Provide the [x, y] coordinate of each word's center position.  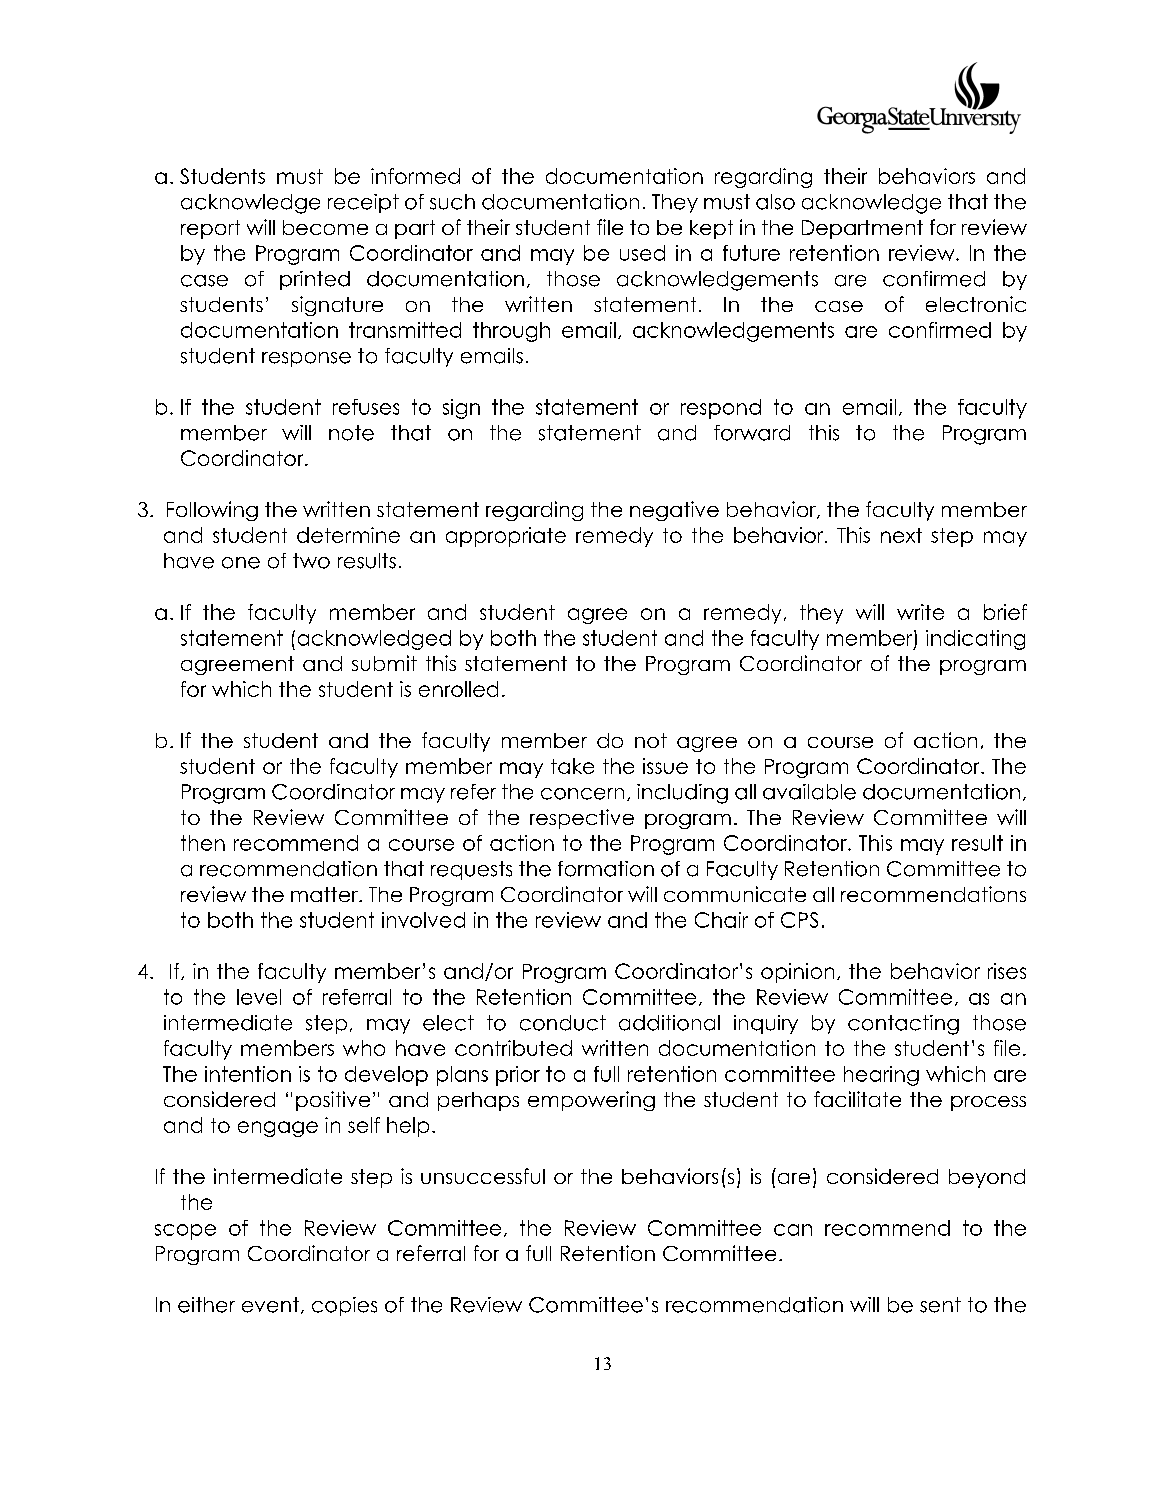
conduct [563, 1023]
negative [674, 511]
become [325, 227]
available [809, 792]
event [270, 1305]
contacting [903, 1025]
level [259, 997]
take [572, 766]
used [642, 253]
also [775, 202]
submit [384, 663]
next [901, 535]
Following [212, 511]
